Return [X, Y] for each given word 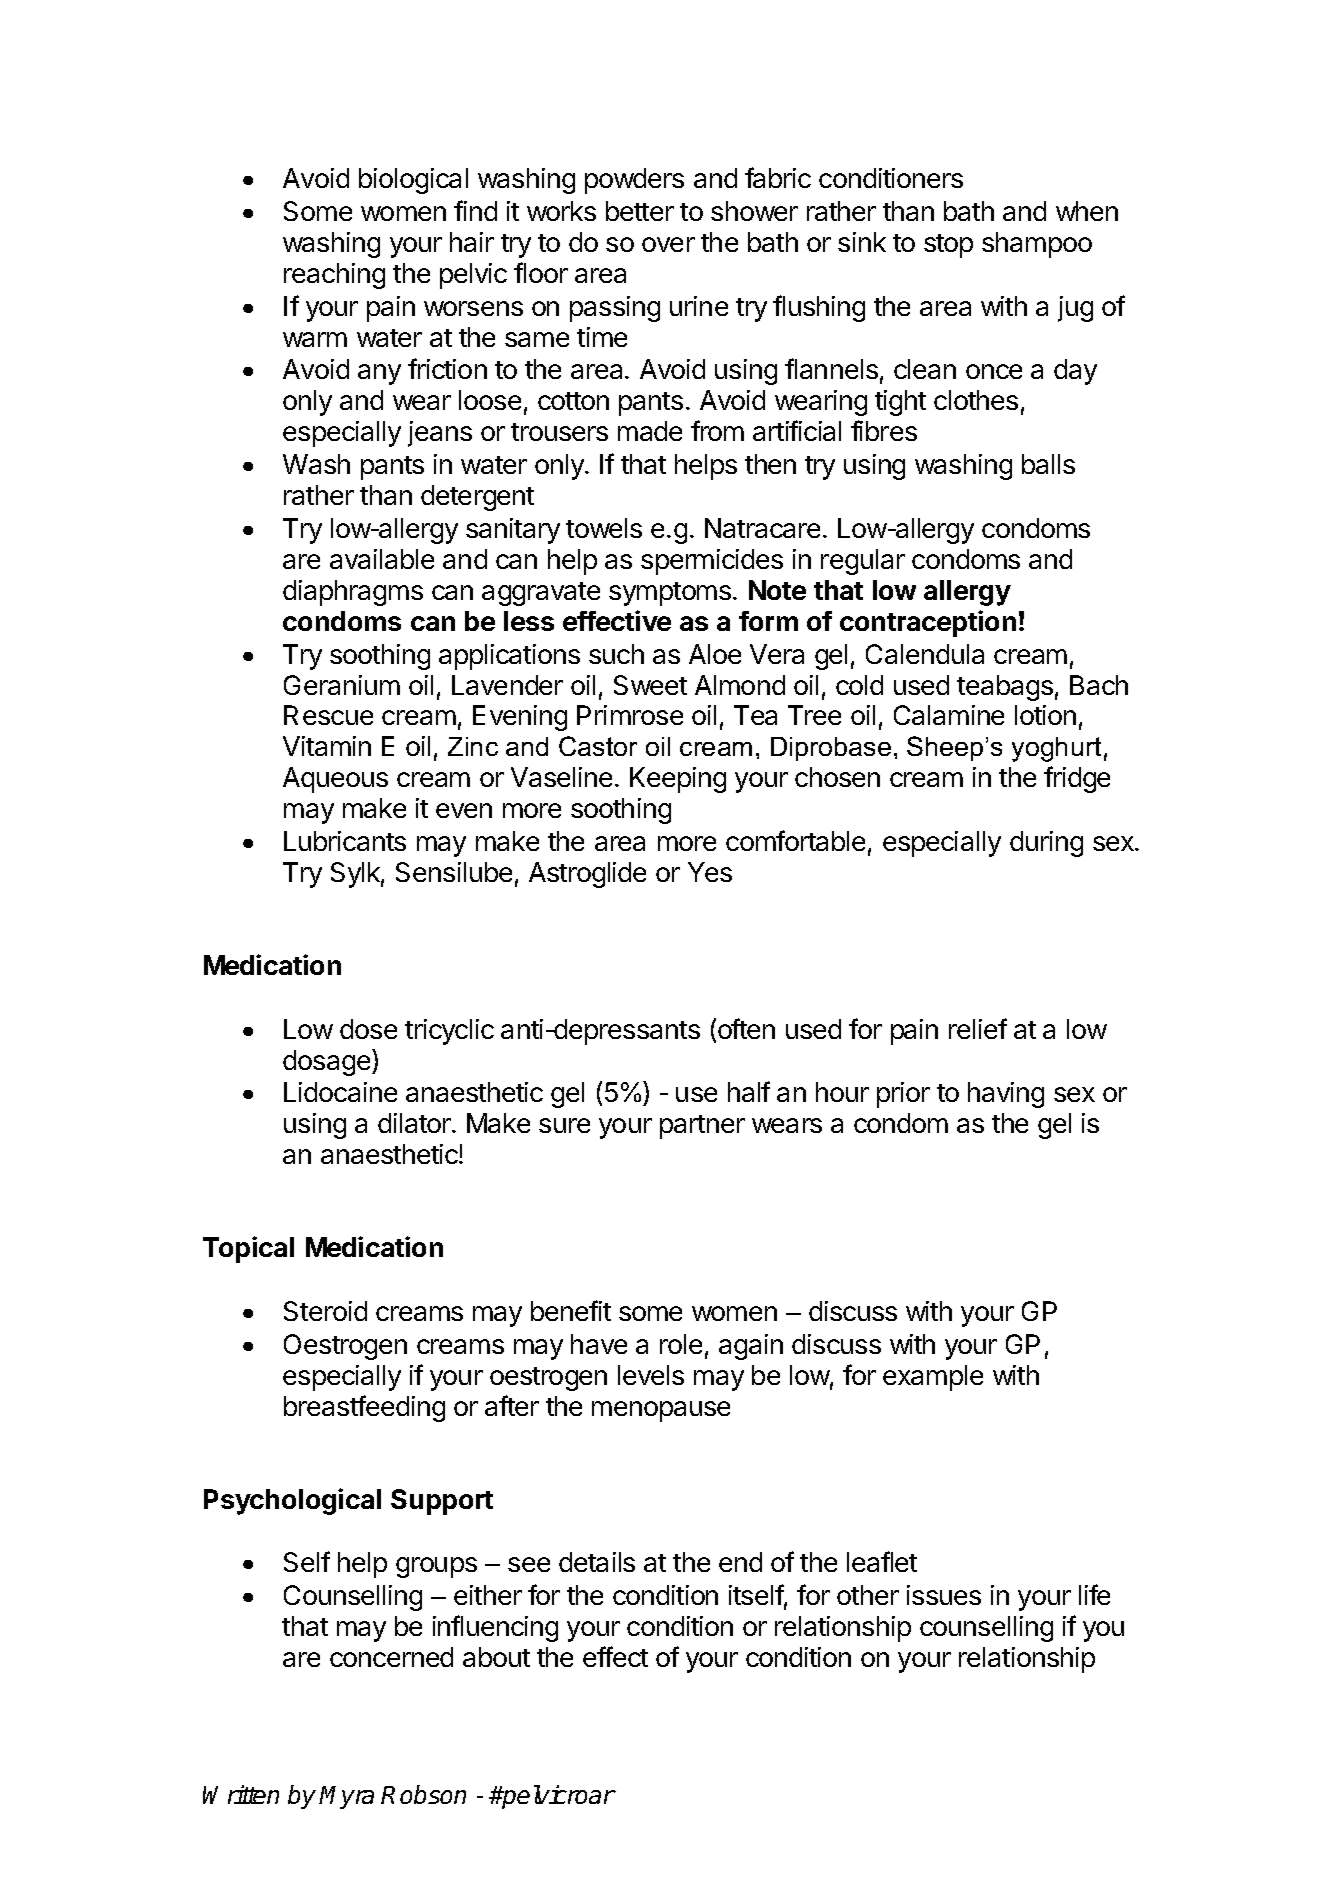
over [668, 244]
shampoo [1037, 245]
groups [436, 1567]
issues [944, 1595]
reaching [334, 276]
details [597, 1562]
